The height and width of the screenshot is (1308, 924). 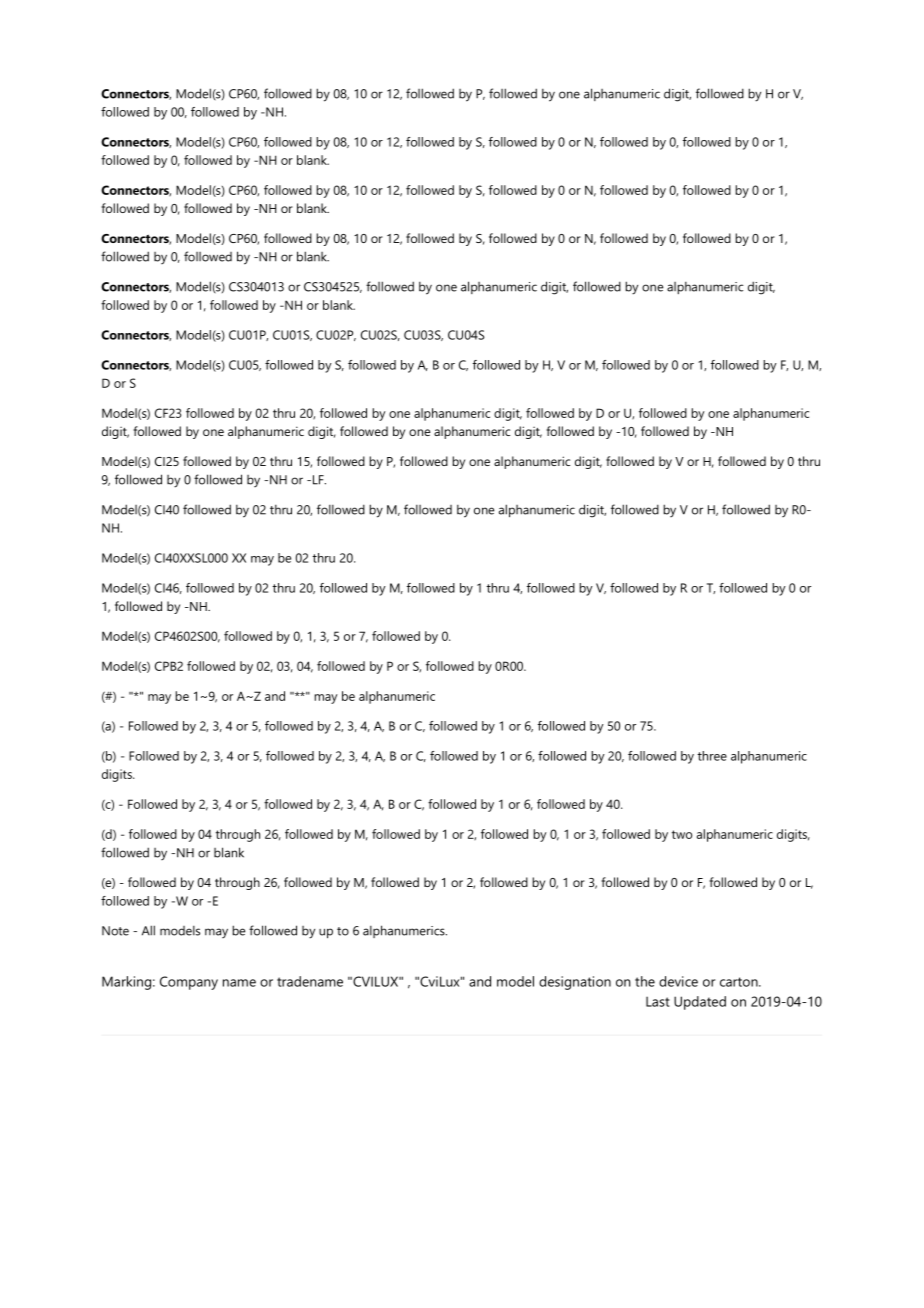 What do you see at coordinates (712, 756) in the screenshot?
I see `three` at bounding box center [712, 756].
